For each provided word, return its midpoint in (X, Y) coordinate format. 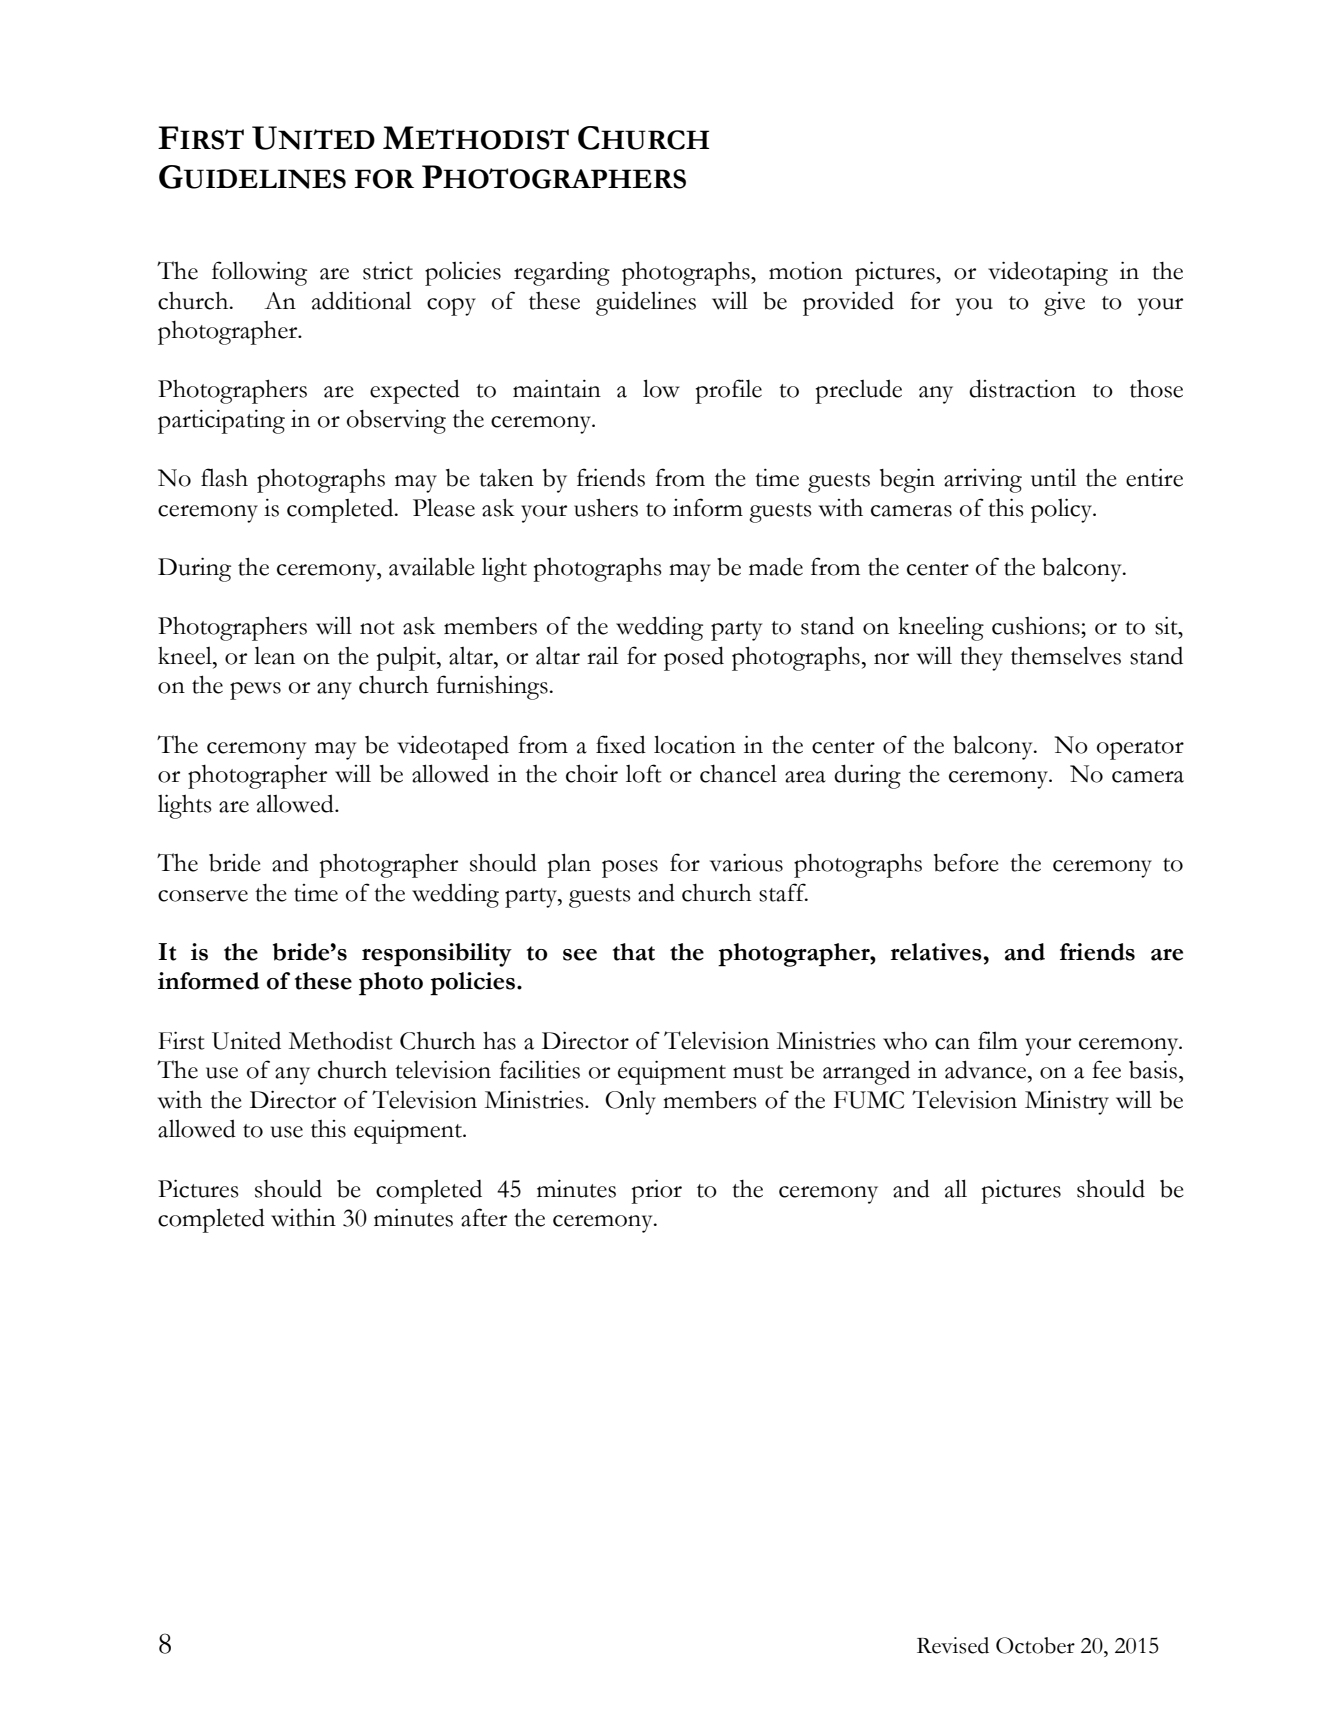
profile (729, 391)
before (966, 862)
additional (361, 300)
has (499, 1040)
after (484, 1217)
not (377, 628)
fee (1106, 1069)
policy (1063, 510)
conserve (203, 896)
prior (657, 1191)
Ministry (1067, 1102)
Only (630, 1103)
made (776, 567)
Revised (953, 1645)
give (1064, 303)
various (746, 862)
